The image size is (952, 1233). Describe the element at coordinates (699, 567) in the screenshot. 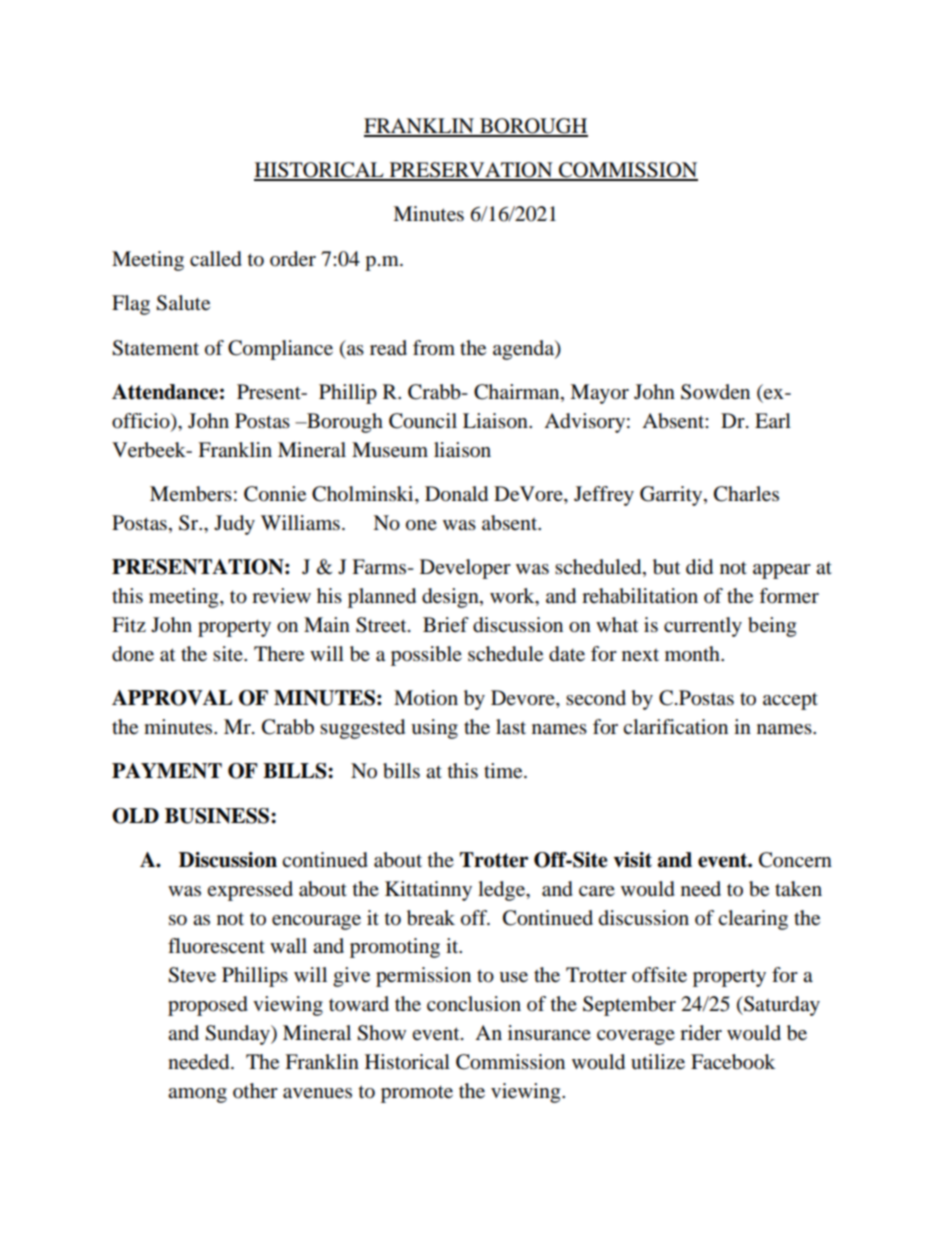

I see `did` at that location.
